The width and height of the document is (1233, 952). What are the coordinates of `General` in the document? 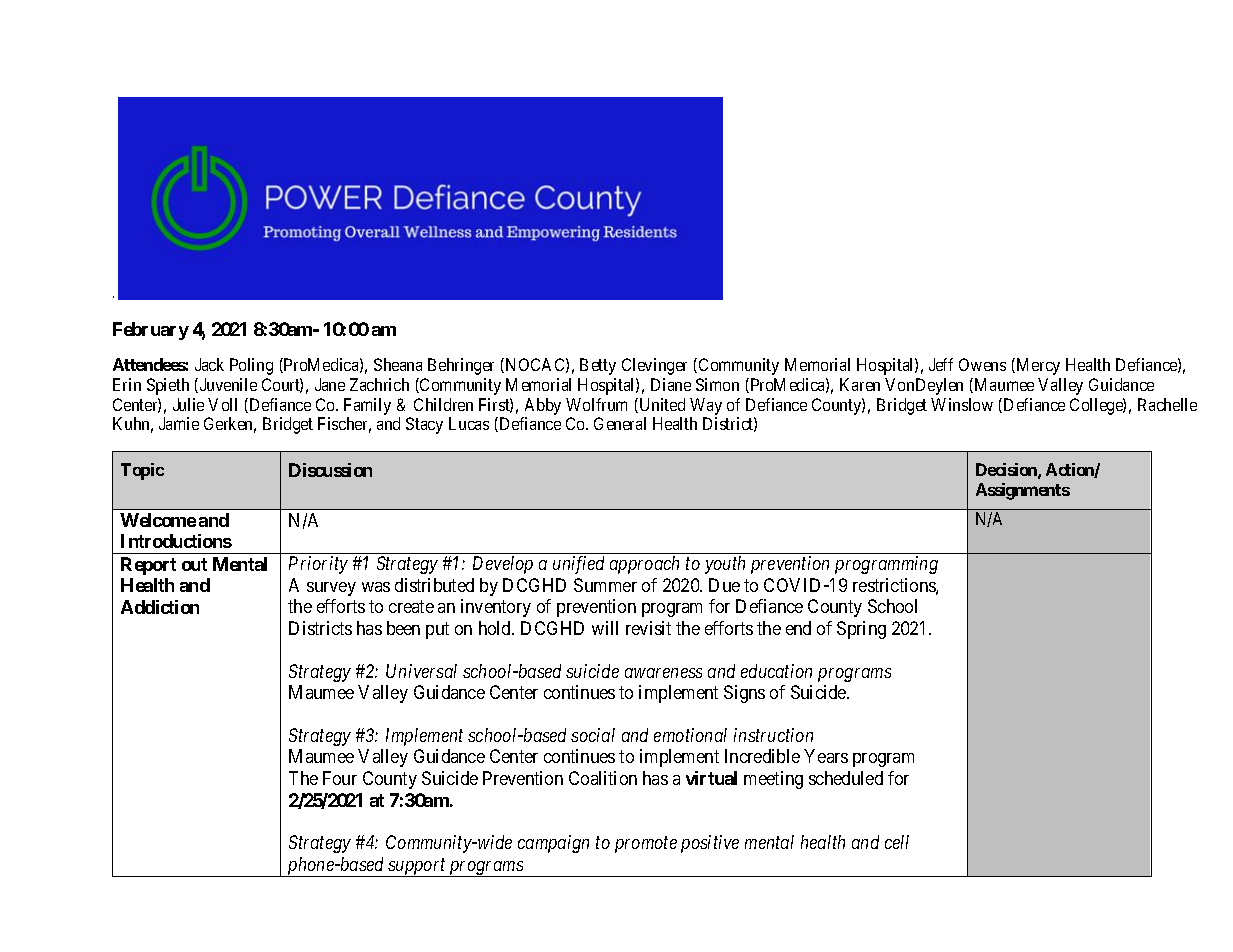 It's located at (620, 423).
